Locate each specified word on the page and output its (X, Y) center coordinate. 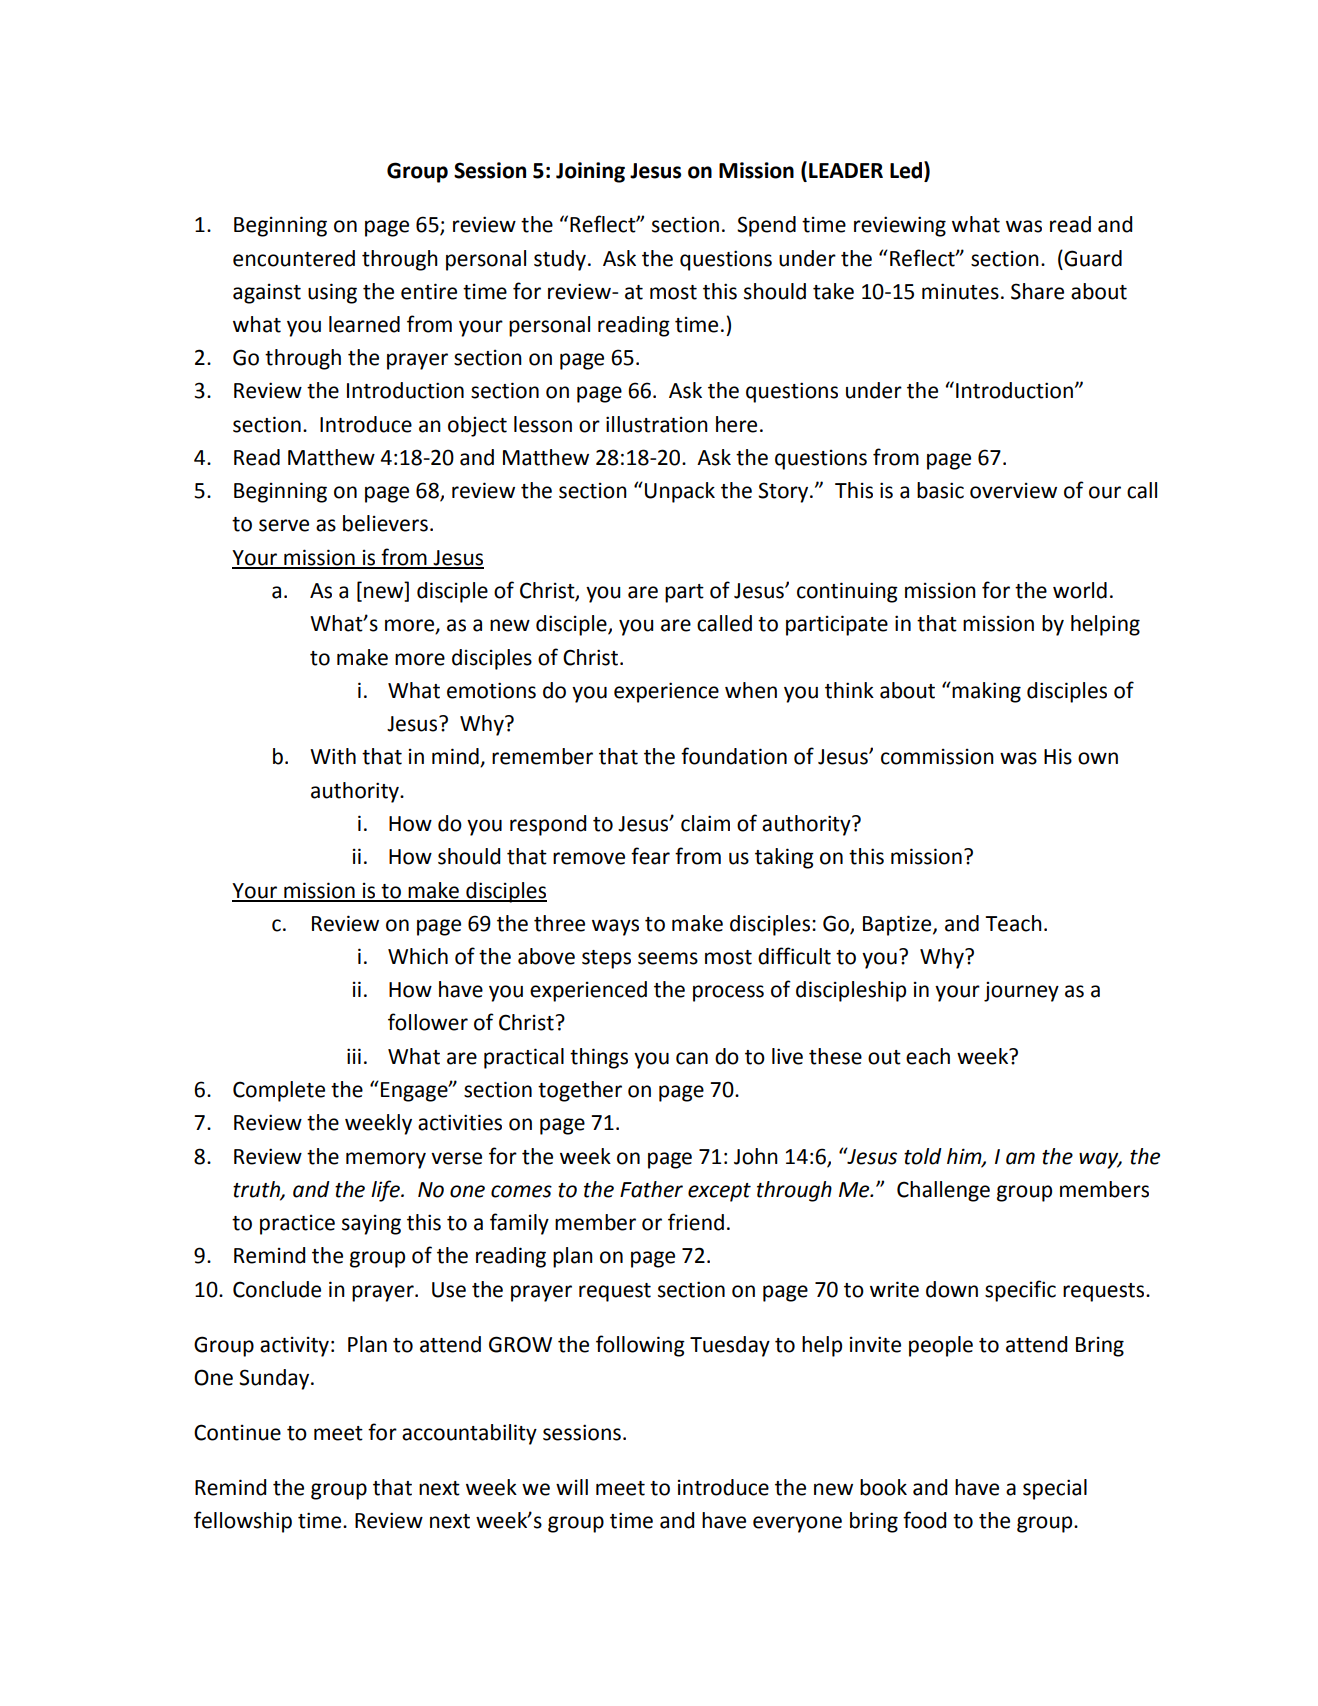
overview (1013, 491)
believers (385, 523)
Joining (590, 172)
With (333, 756)
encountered (294, 258)
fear (650, 856)
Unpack (680, 492)
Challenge (943, 1191)
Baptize (898, 925)
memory (386, 1160)
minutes (960, 291)
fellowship (243, 1522)
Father (651, 1189)
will (572, 1487)
